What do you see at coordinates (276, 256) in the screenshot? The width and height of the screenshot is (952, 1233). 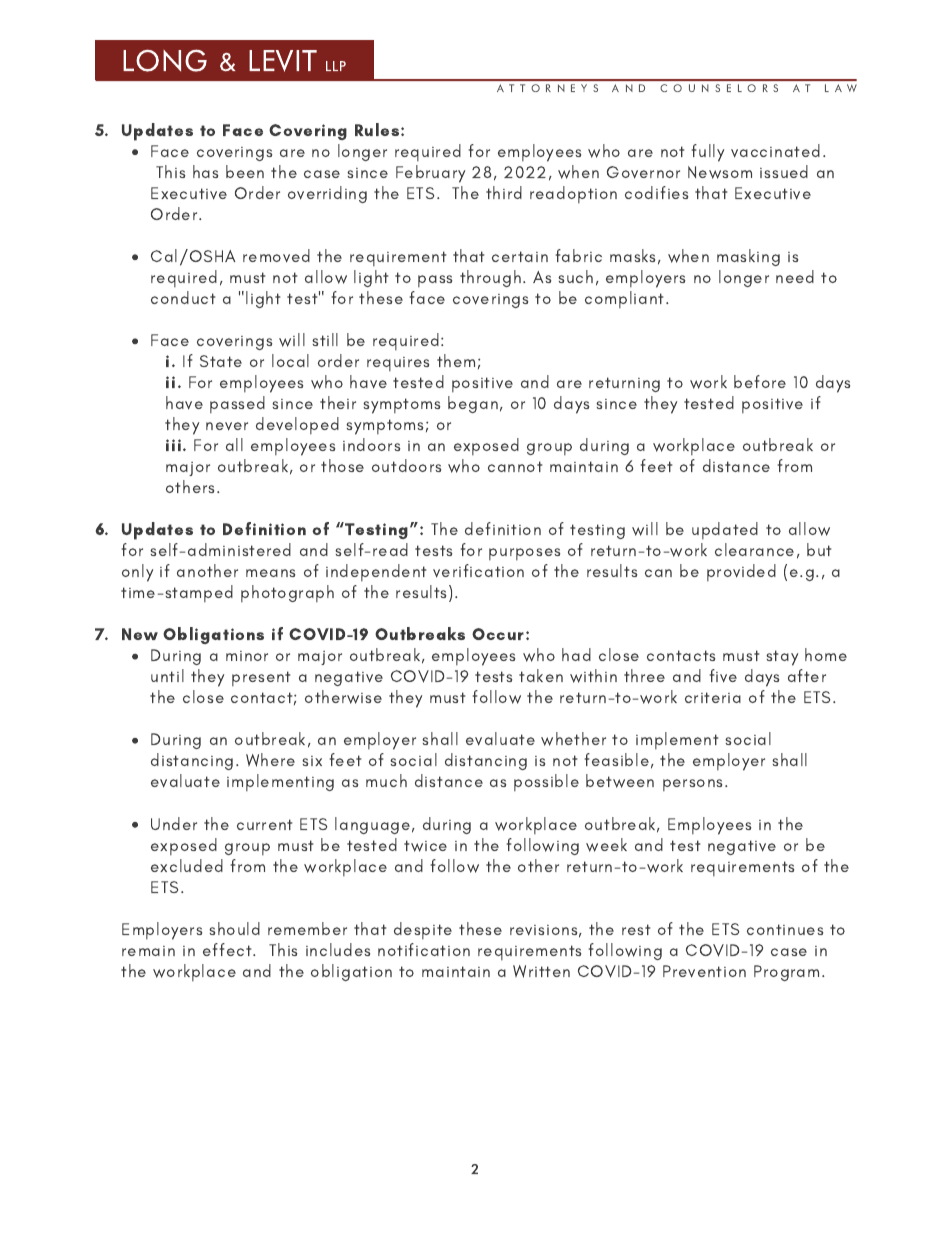 I see `removed` at bounding box center [276, 256].
